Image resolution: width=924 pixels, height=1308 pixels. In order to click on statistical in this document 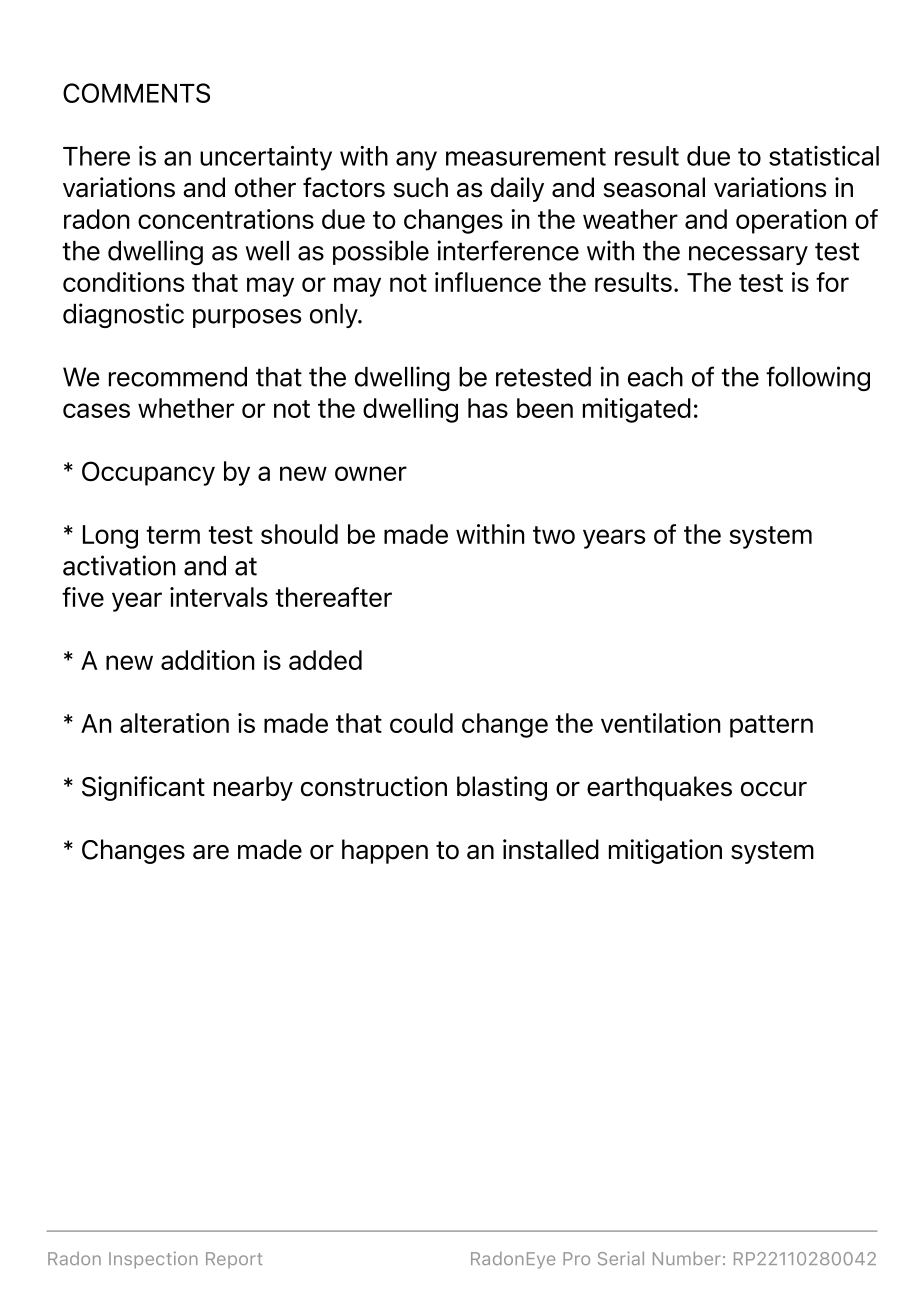, I will do `click(824, 156)`.
